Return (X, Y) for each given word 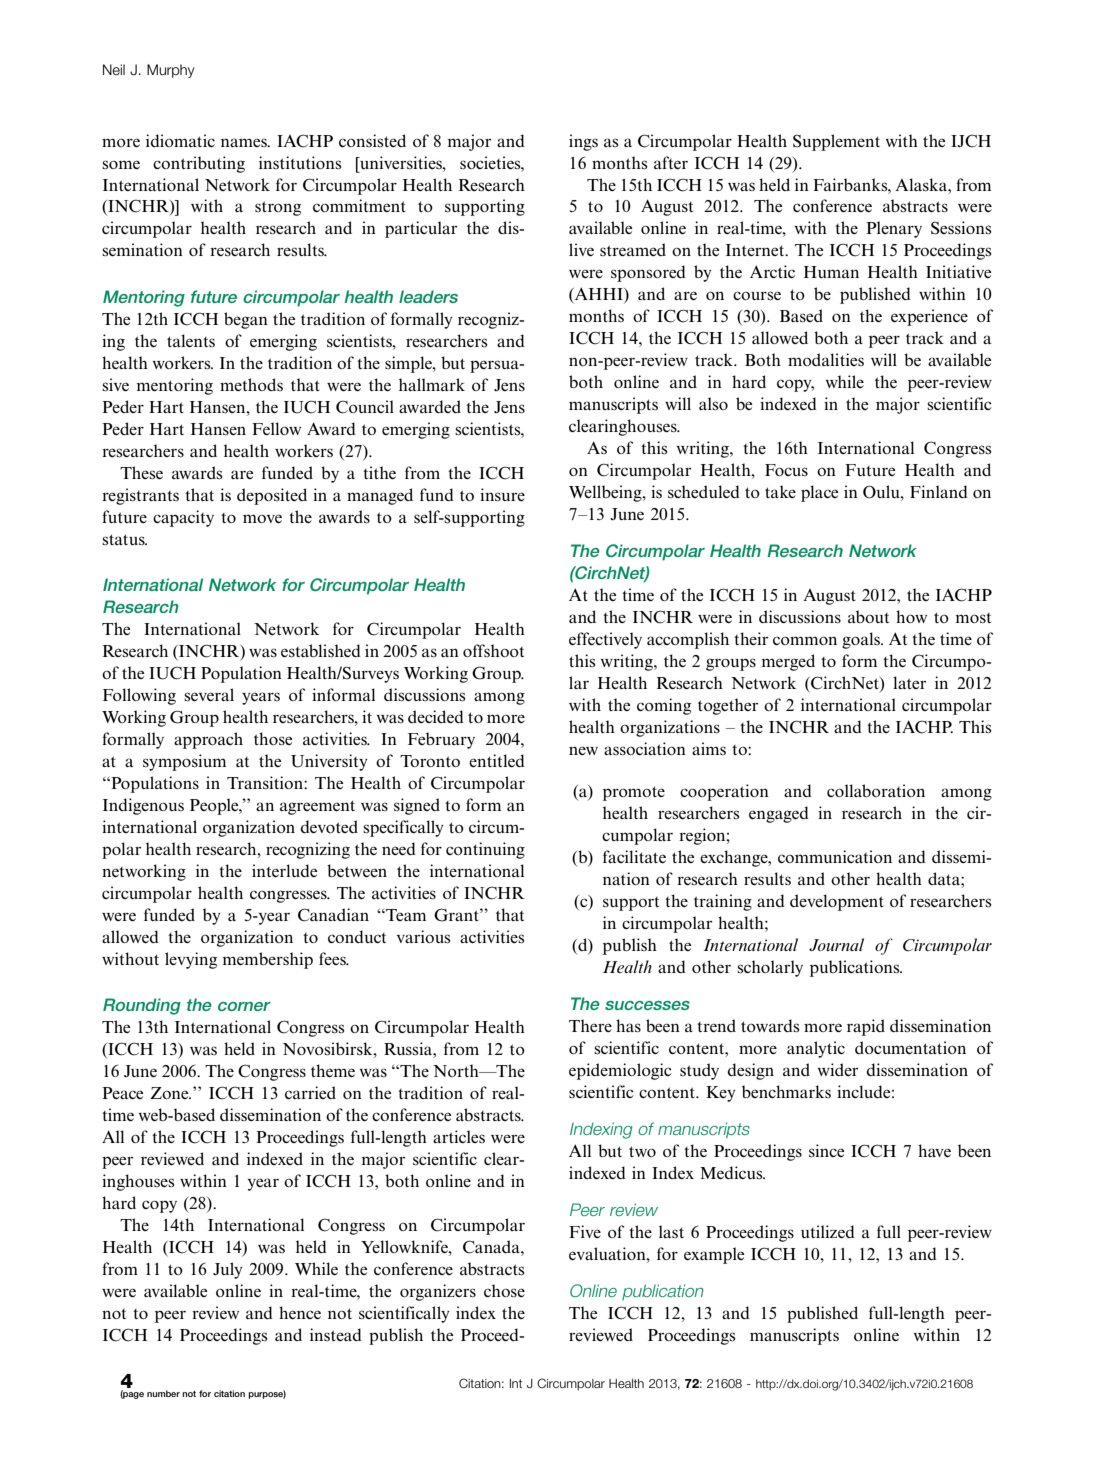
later (909, 682)
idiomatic (180, 140)
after (671, 162)
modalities (826, 359)
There (590, 1025)
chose (504, 1290)
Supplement (836, 142)
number (163, 1393)
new (583, 750)
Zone (170, 1093)
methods (251, 384)
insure (502, 494)
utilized (828, 1231)
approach (208, 740)
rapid (866, 1027)
